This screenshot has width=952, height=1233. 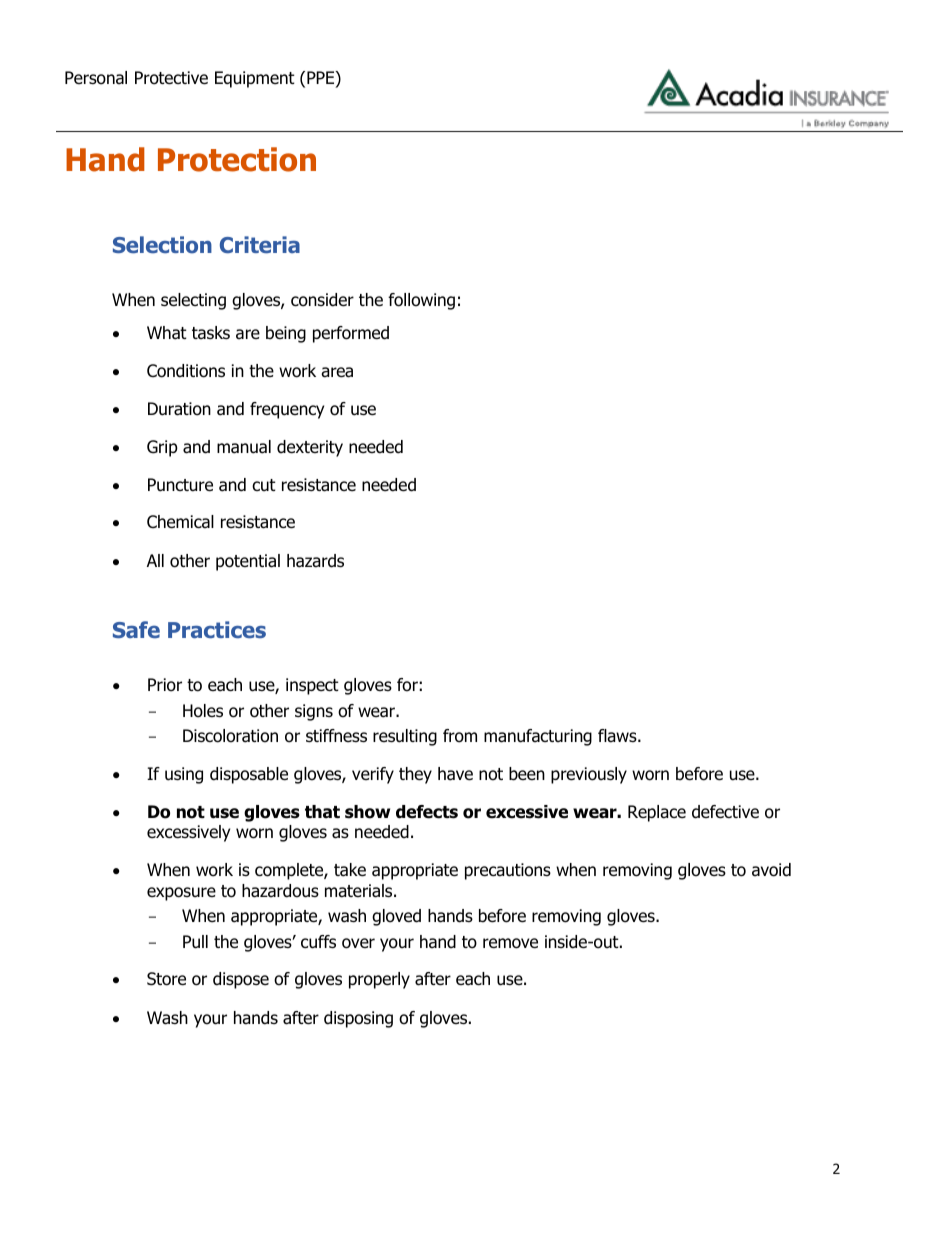 What do you see at coordinates (155, 560) in the screenshot?
I see `All` at bounding box center [155, 560].
